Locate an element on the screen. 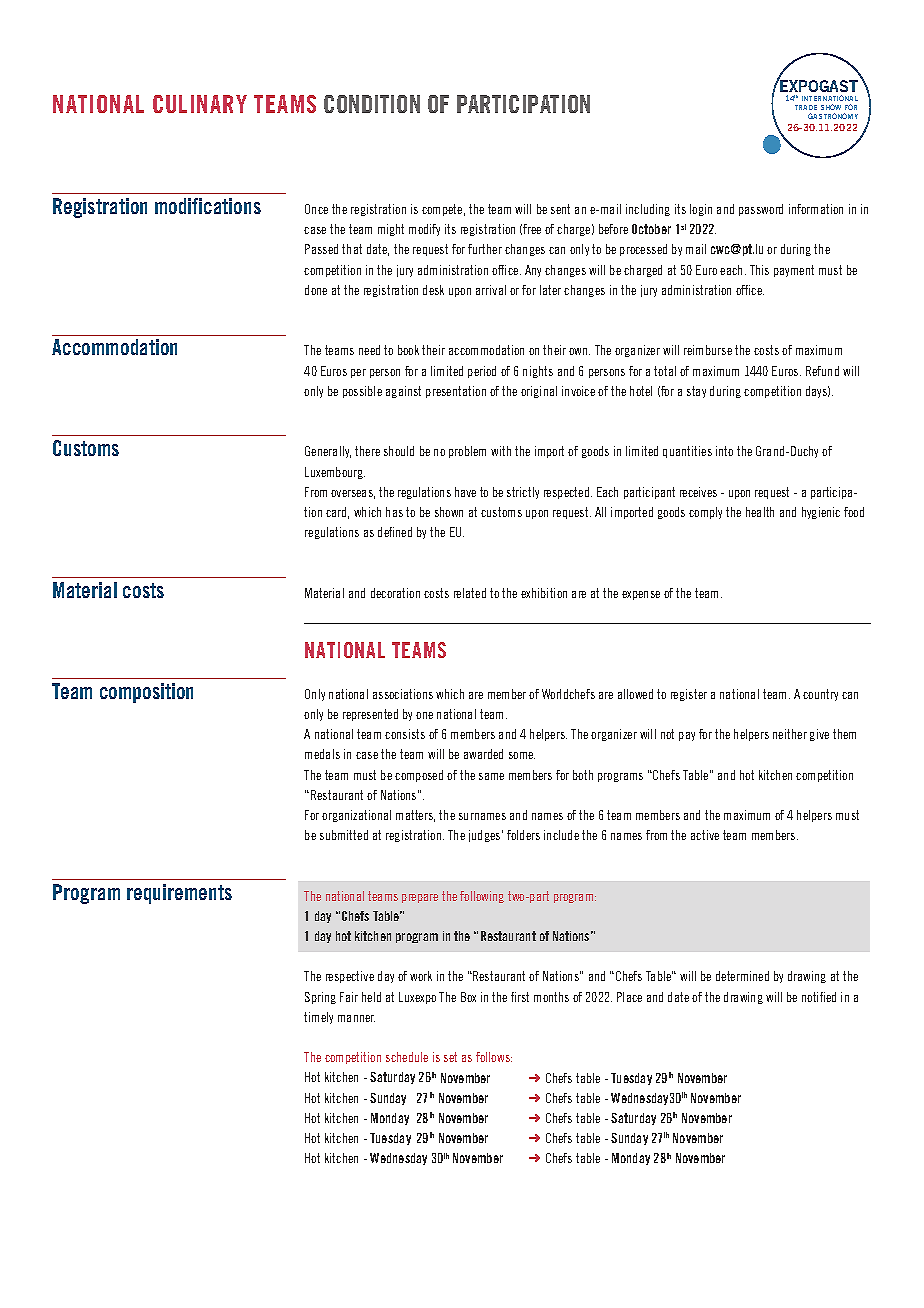 The image size is (924, 1308). folders is located at coordinates (523, 835).
